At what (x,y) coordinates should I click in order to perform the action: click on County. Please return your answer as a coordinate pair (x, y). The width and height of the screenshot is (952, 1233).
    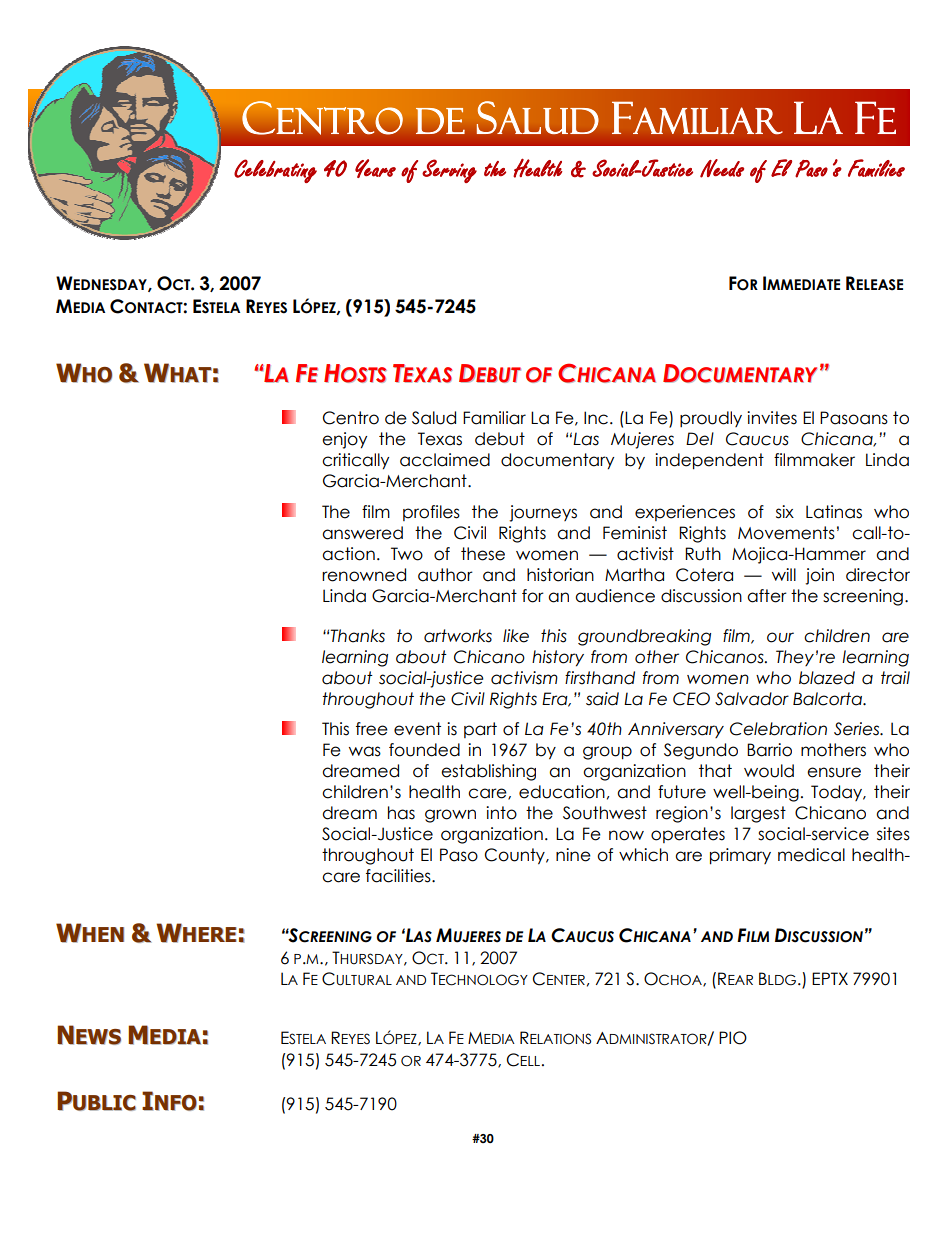
    Looking at the image, I should click on (516, 856).
